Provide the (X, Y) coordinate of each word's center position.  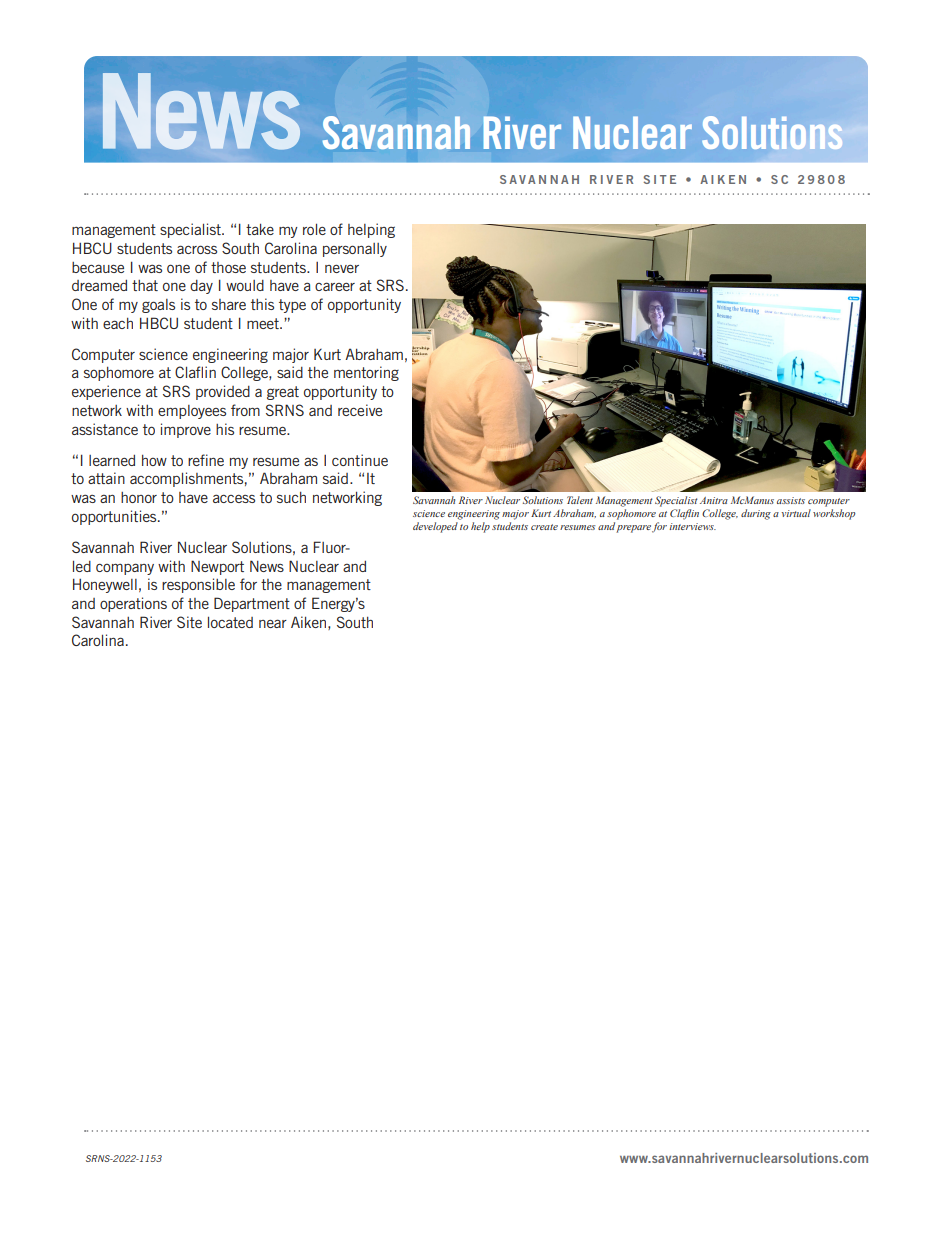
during (756, 514)
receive (360, 410)
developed (435, 527)
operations (133, 604)
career (335, 286)
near (273, 623)
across (197, 249)
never (342, 269)
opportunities (115, 517)
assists (791, 500)
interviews (692, 526)
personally (355, 250)
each (118, 323)
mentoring (366, 373)
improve (186, 430)
